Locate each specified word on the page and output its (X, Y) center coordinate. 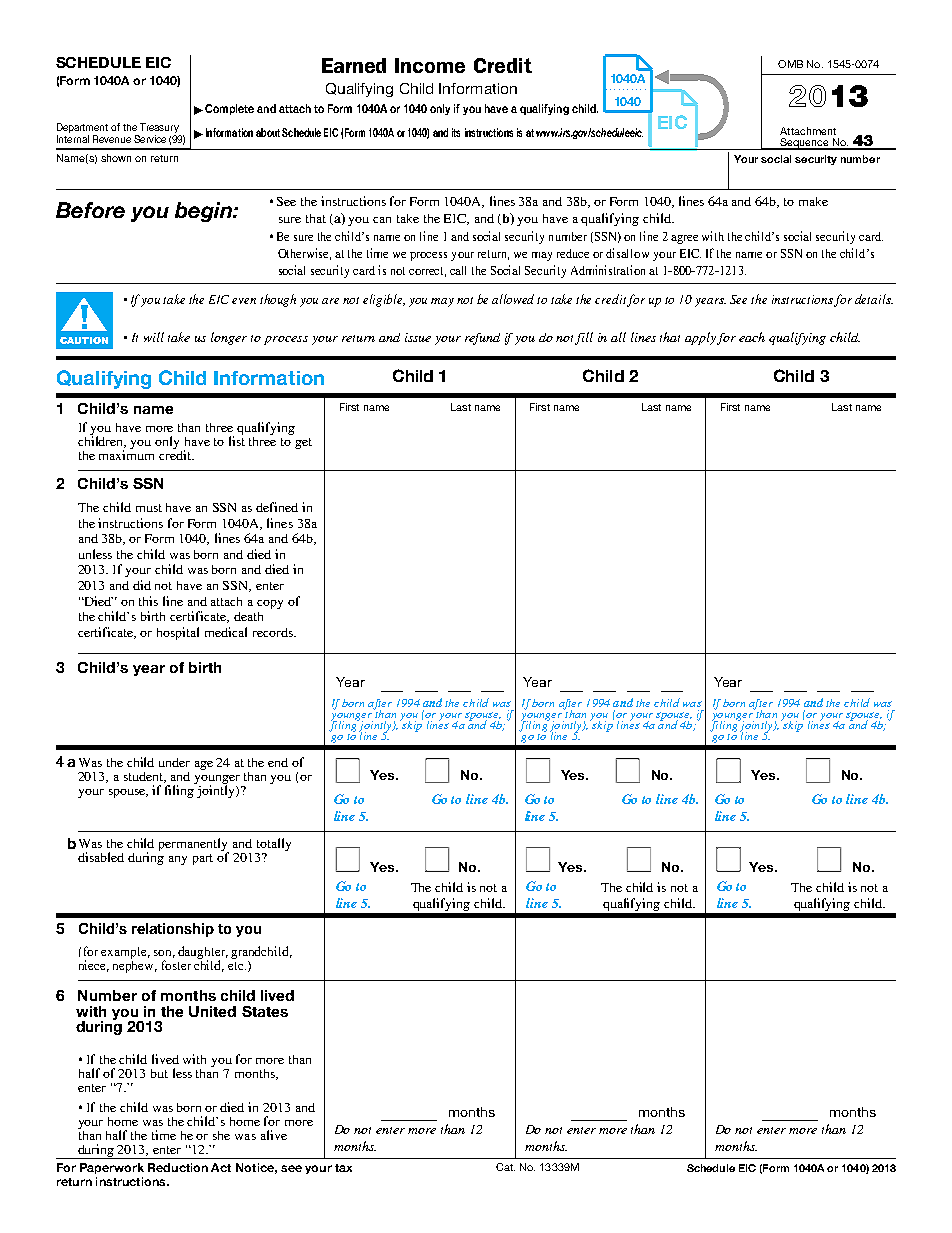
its (456, 132)
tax (343, 1168)
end (278, 762)
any (178, 860)
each (752, 337)
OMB (790, 64)
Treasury (159, 129)
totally (274, 844)
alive (274, 1135)
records (274, 632)
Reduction (178, 1167)
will (154, 337)
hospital (178, 633)
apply (701, 338)
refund (482, 339)
